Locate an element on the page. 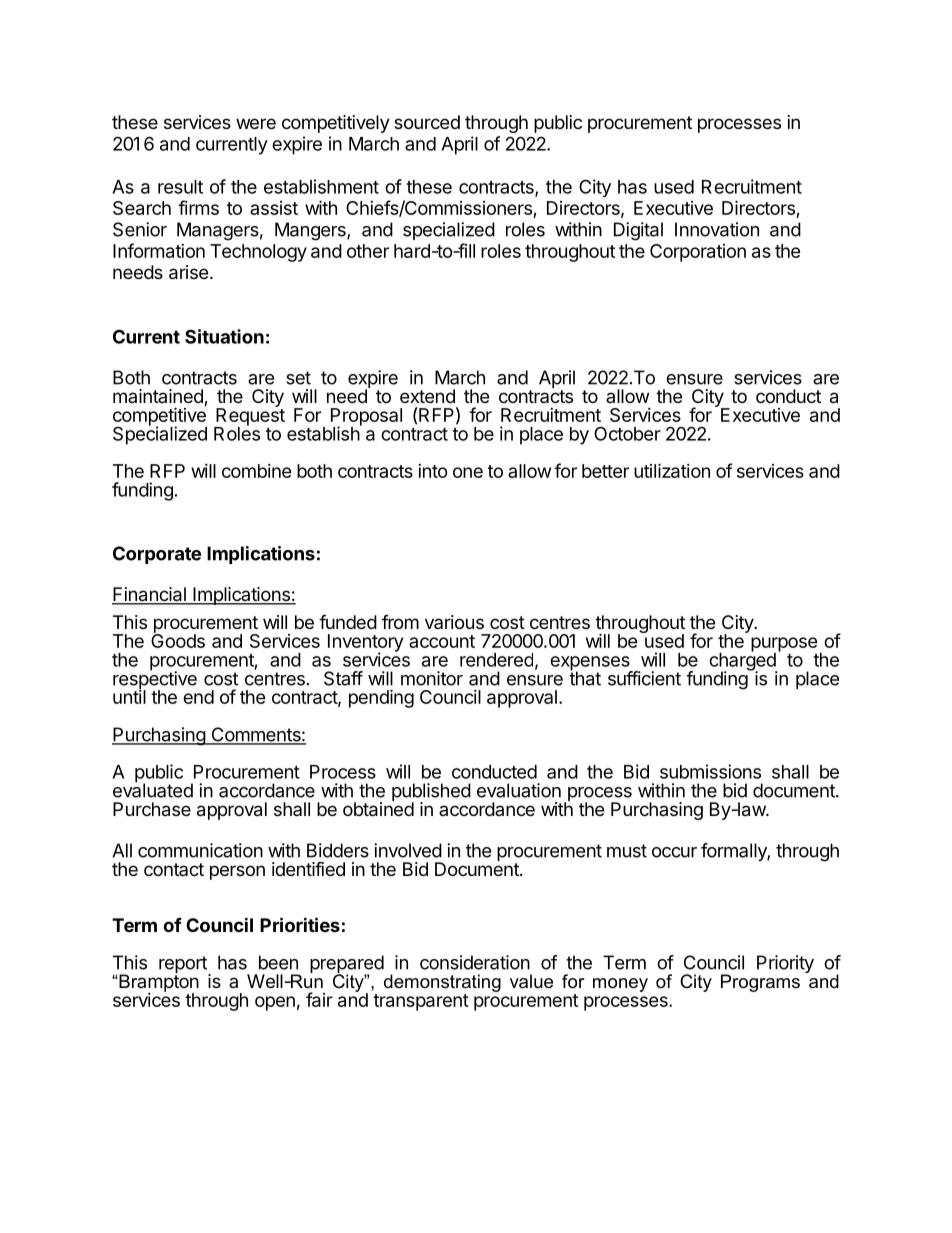  Programs is located at coordinates (760, 983).
